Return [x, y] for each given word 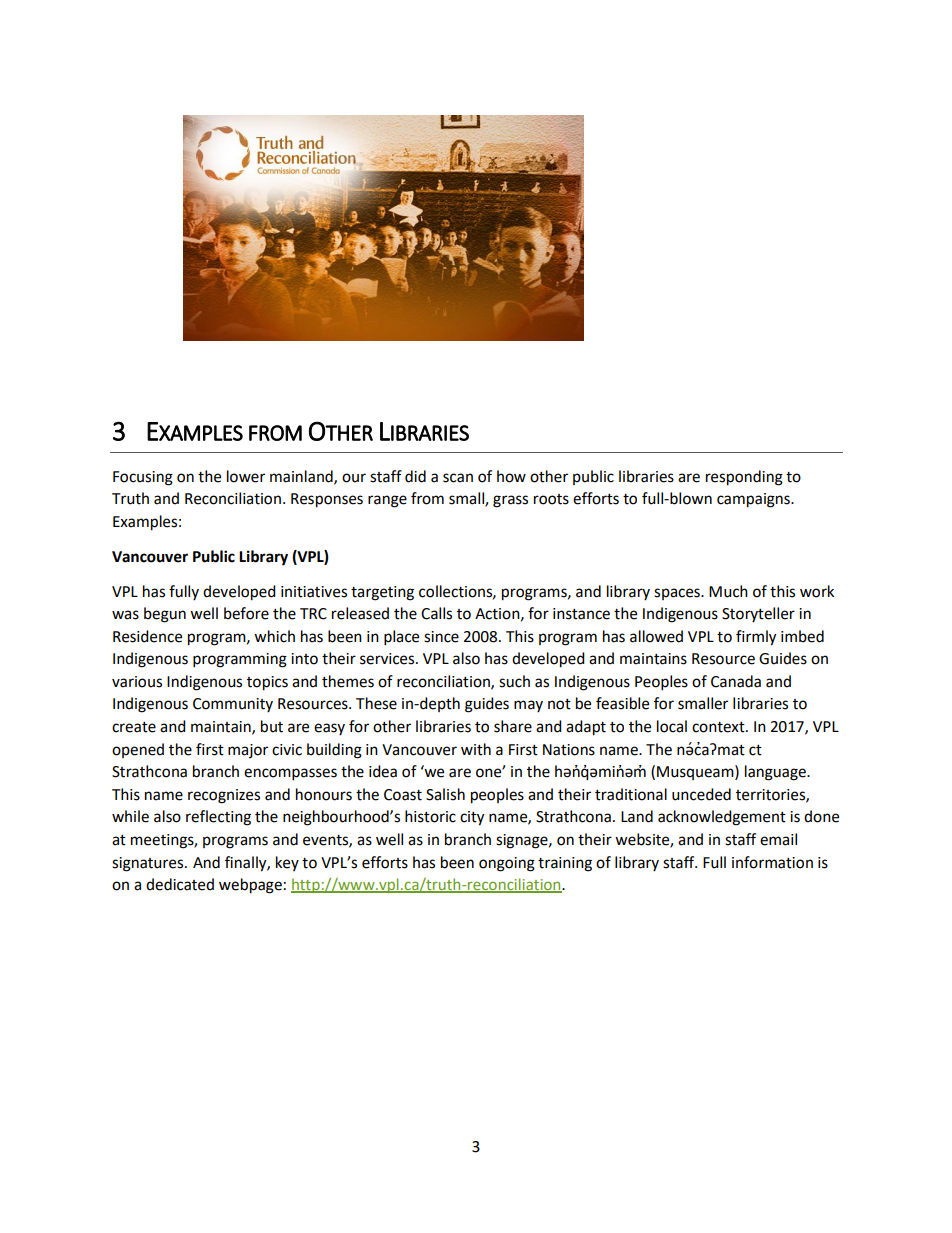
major [248, 751]
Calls [436, 613]
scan [458, 478]
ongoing [507, 864]
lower [246, 476]
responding [744, 478]
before [246, 613]
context [719, 727]
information [772, 862]
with [476, 749]
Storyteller [758, 614]
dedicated [180, 884]
